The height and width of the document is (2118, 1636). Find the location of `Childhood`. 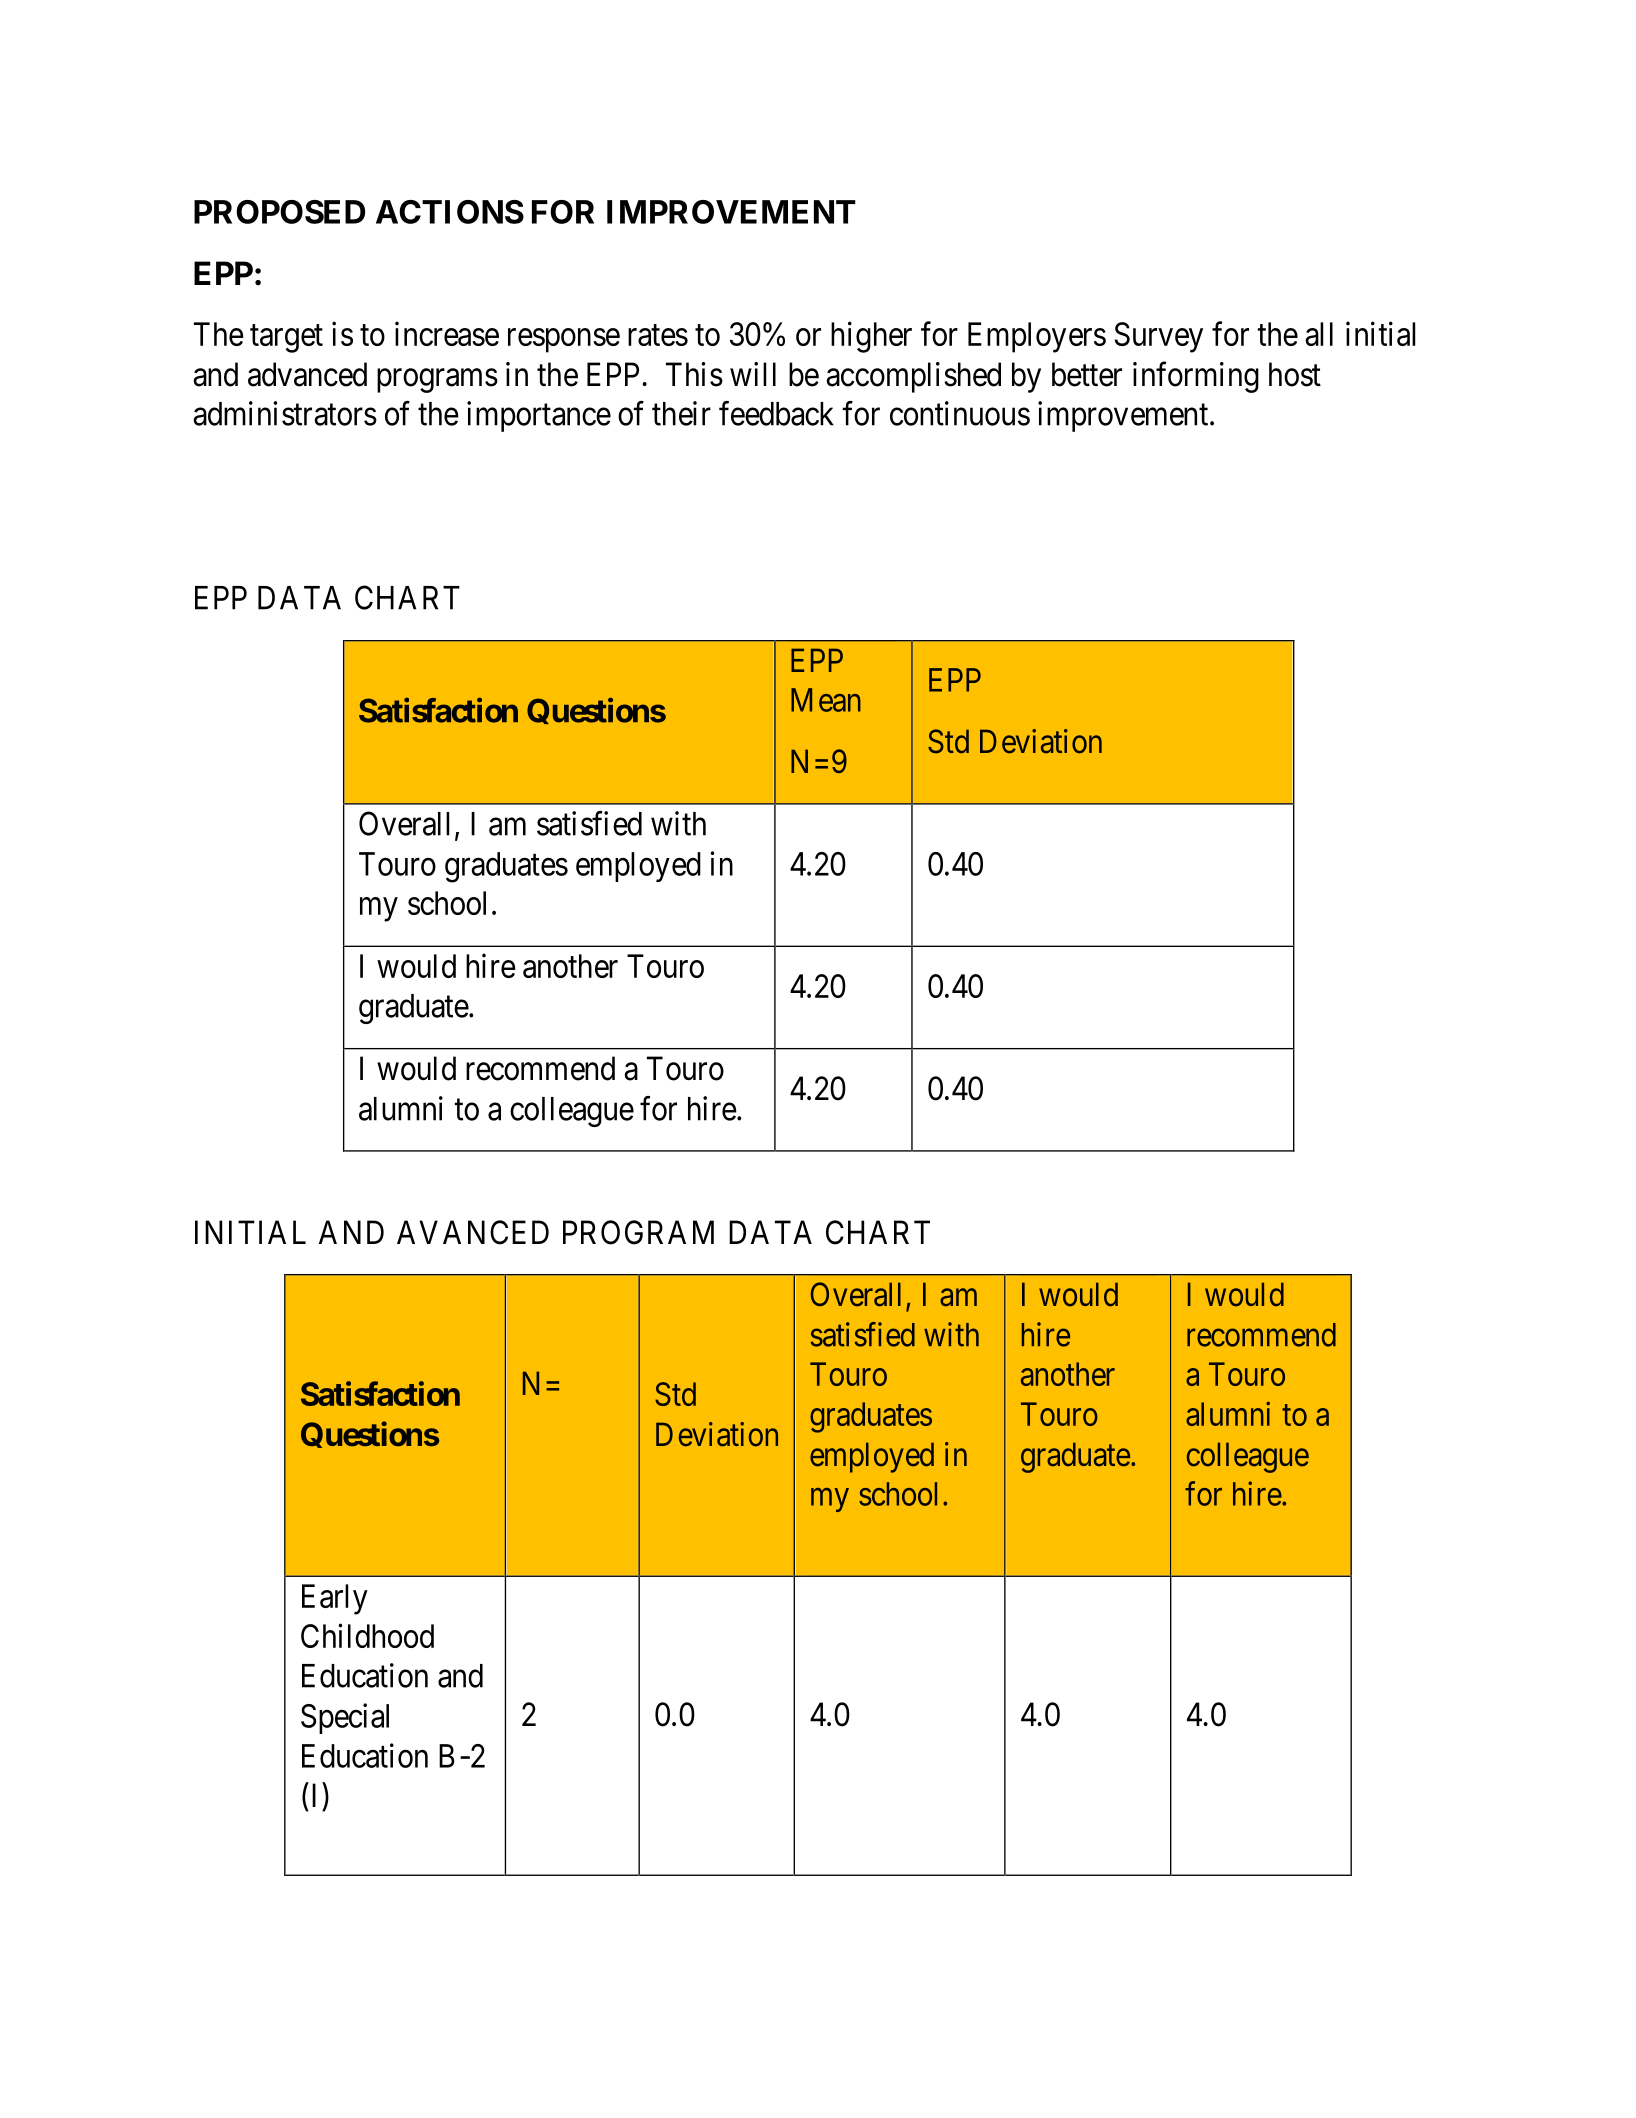

Childhood is located at coordinates (367, 1635).
